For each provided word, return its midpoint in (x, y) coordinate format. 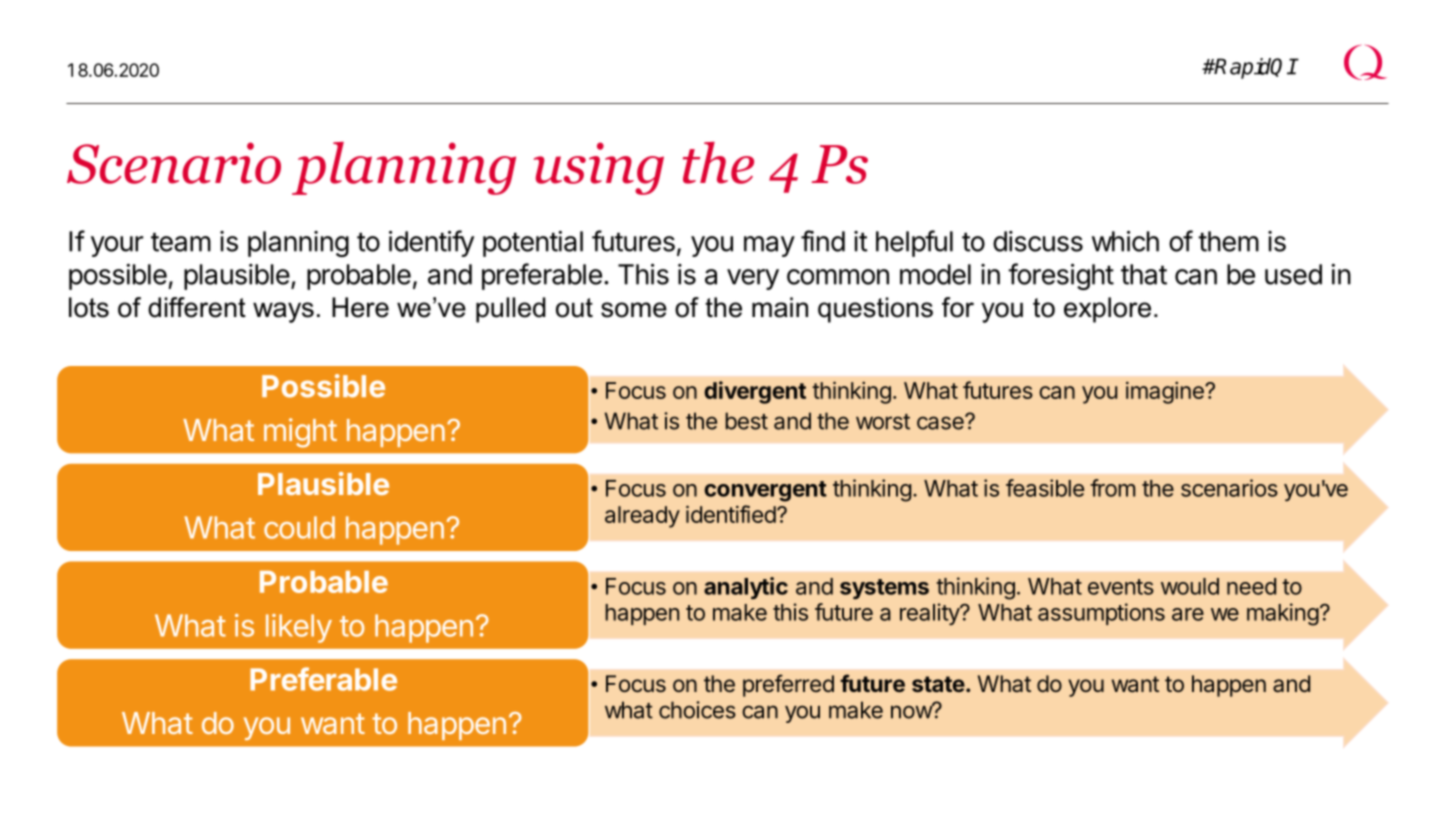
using (599, 168)
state (938, 684)
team (181, 242)
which (1125, 241)
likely (299, 628)
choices (697, 710)
